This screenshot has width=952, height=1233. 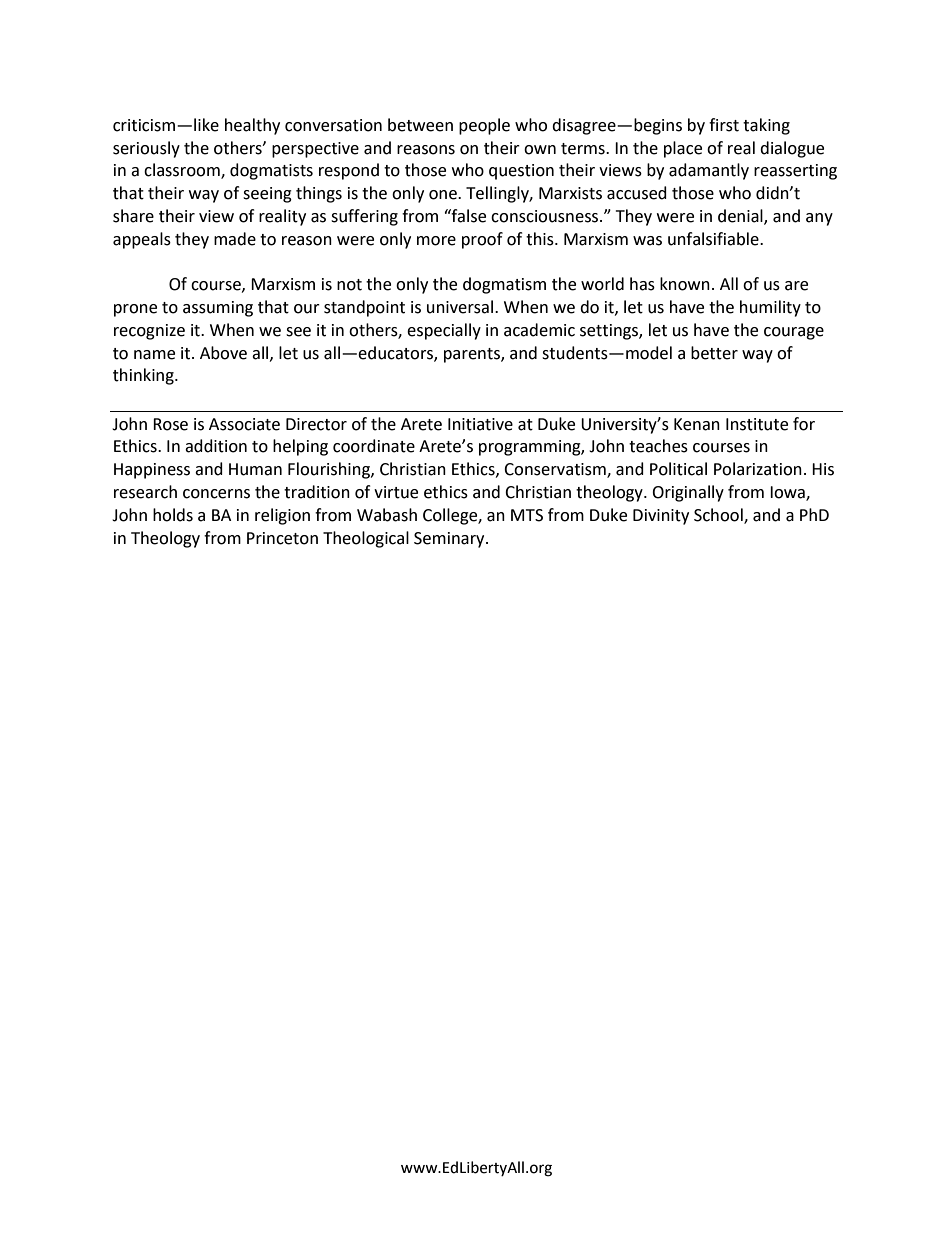 What do you see at coordinates (444, 331) in the screenshot?
I see `especially` at bounding box center [444, 331].
